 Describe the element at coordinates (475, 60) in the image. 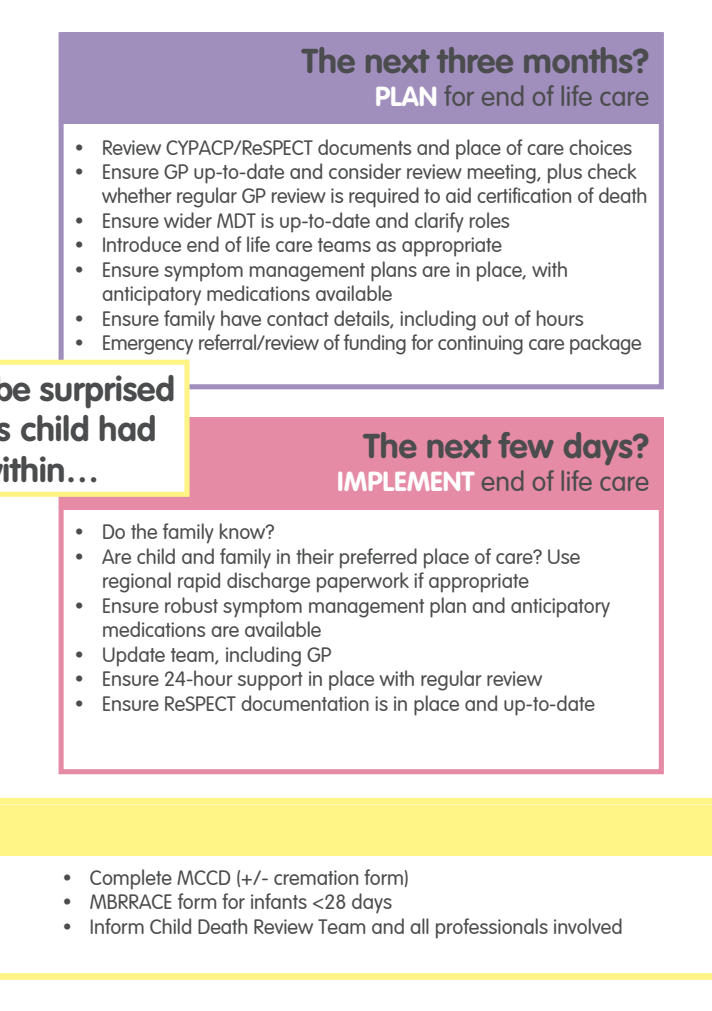

I see `three` at that location.
